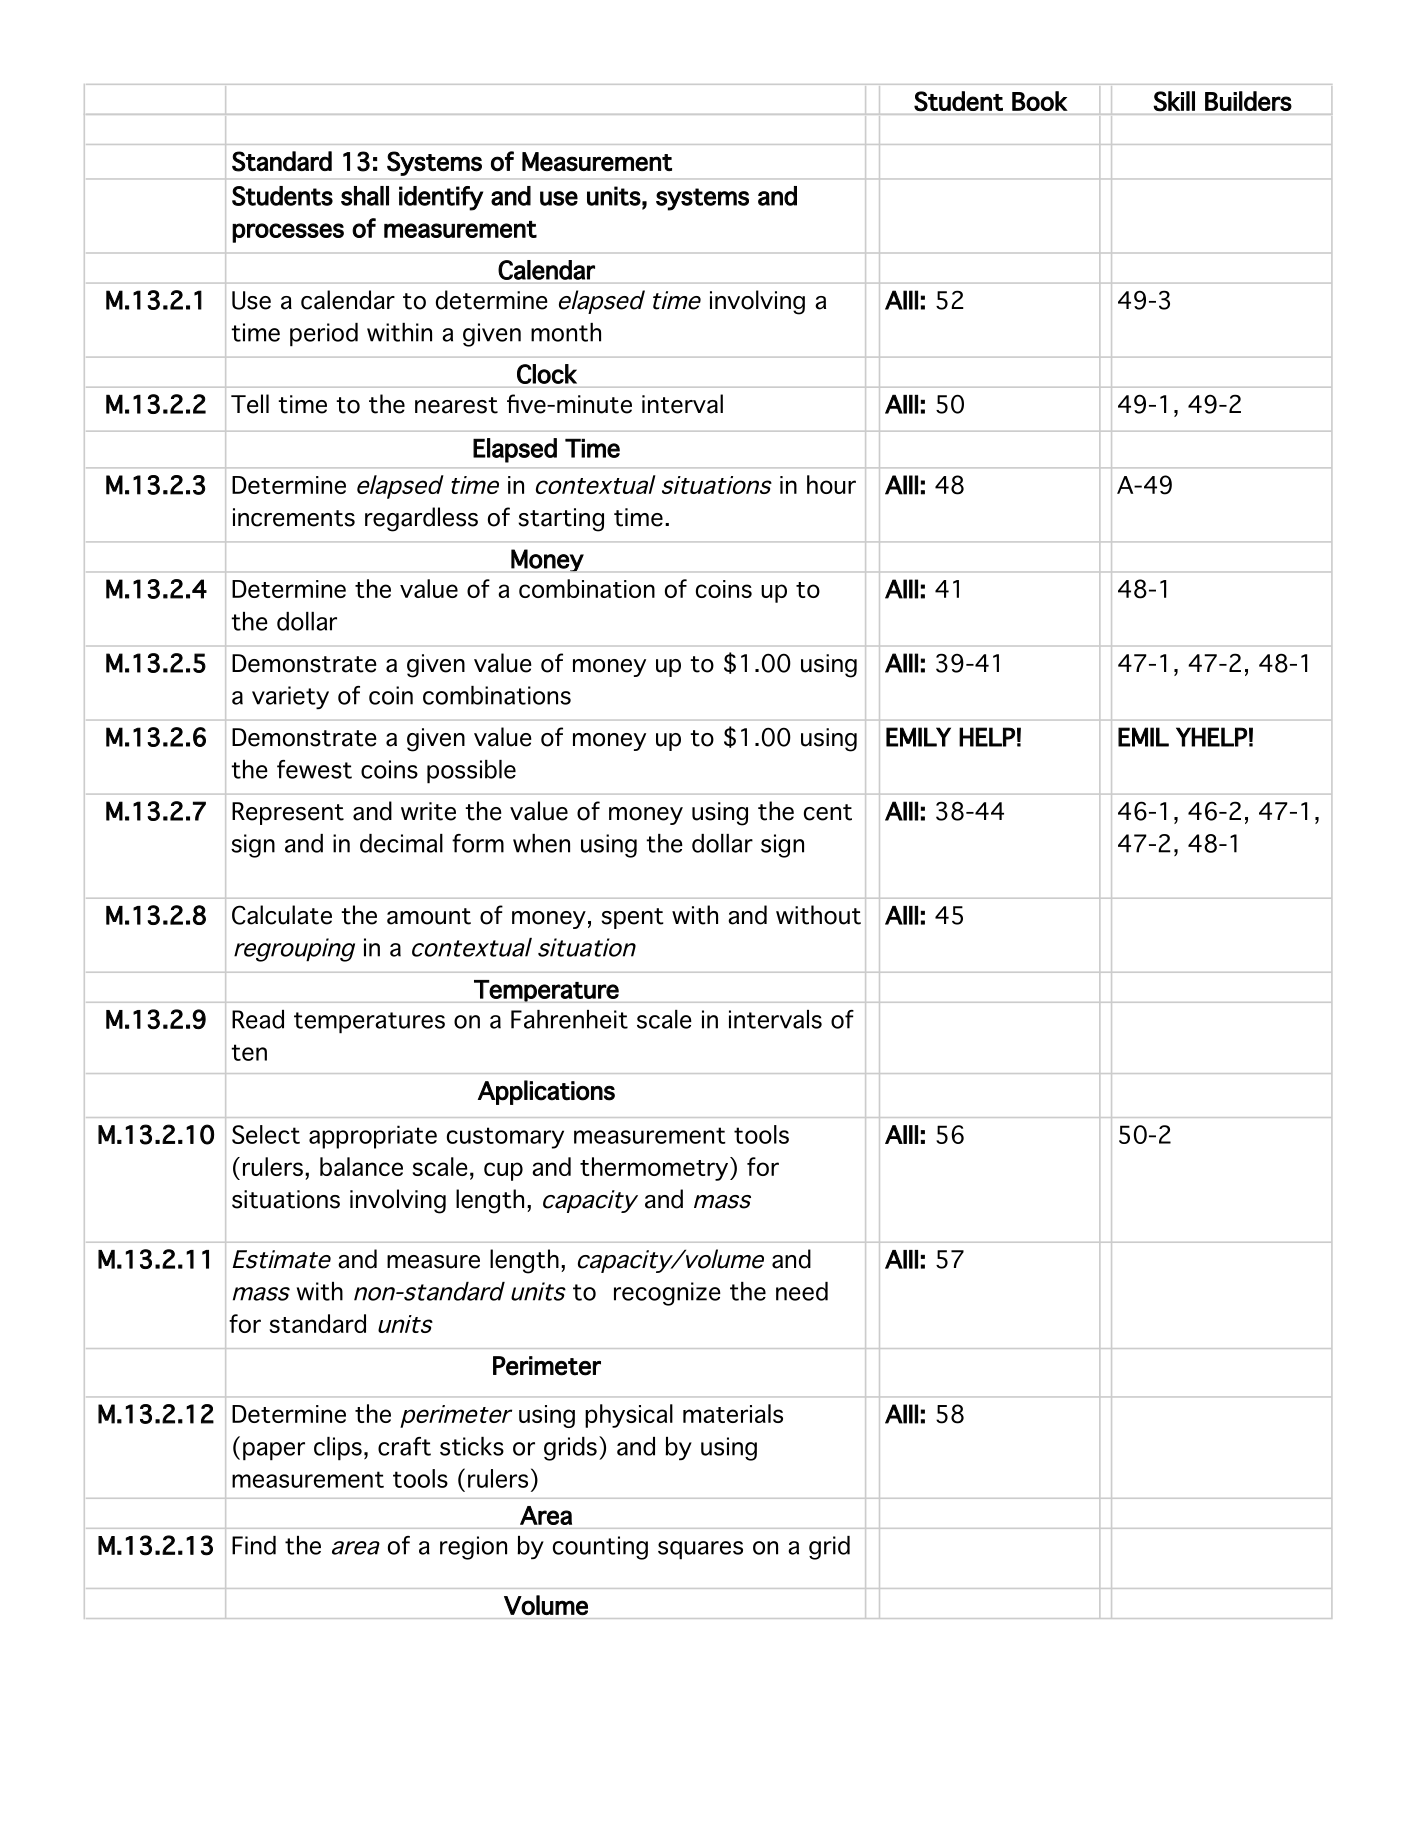 The height and width of the page is (1837, 1419). I want to click on decimal, so click(401, 843).
